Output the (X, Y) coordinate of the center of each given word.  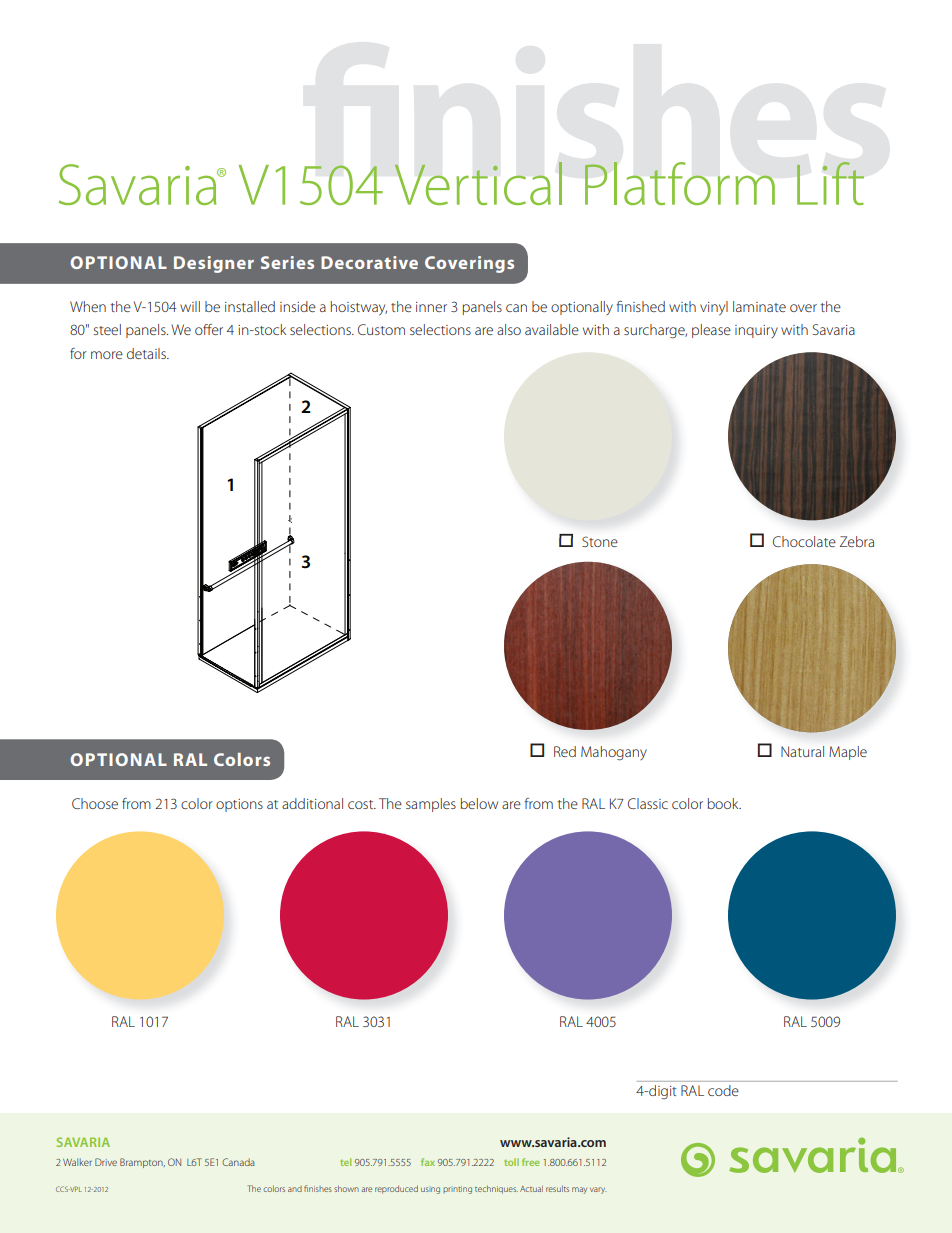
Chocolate (804, 541)
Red (565, 751)
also (509, 329)
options (239, 805)
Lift (830, 183)
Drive (106, 1162)
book (724, 803)
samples (431, 805)
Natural (802, 751)
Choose (95, 803)
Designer (214, 264)
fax (428, 1162)
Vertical (478, 183)
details (147, 353)
